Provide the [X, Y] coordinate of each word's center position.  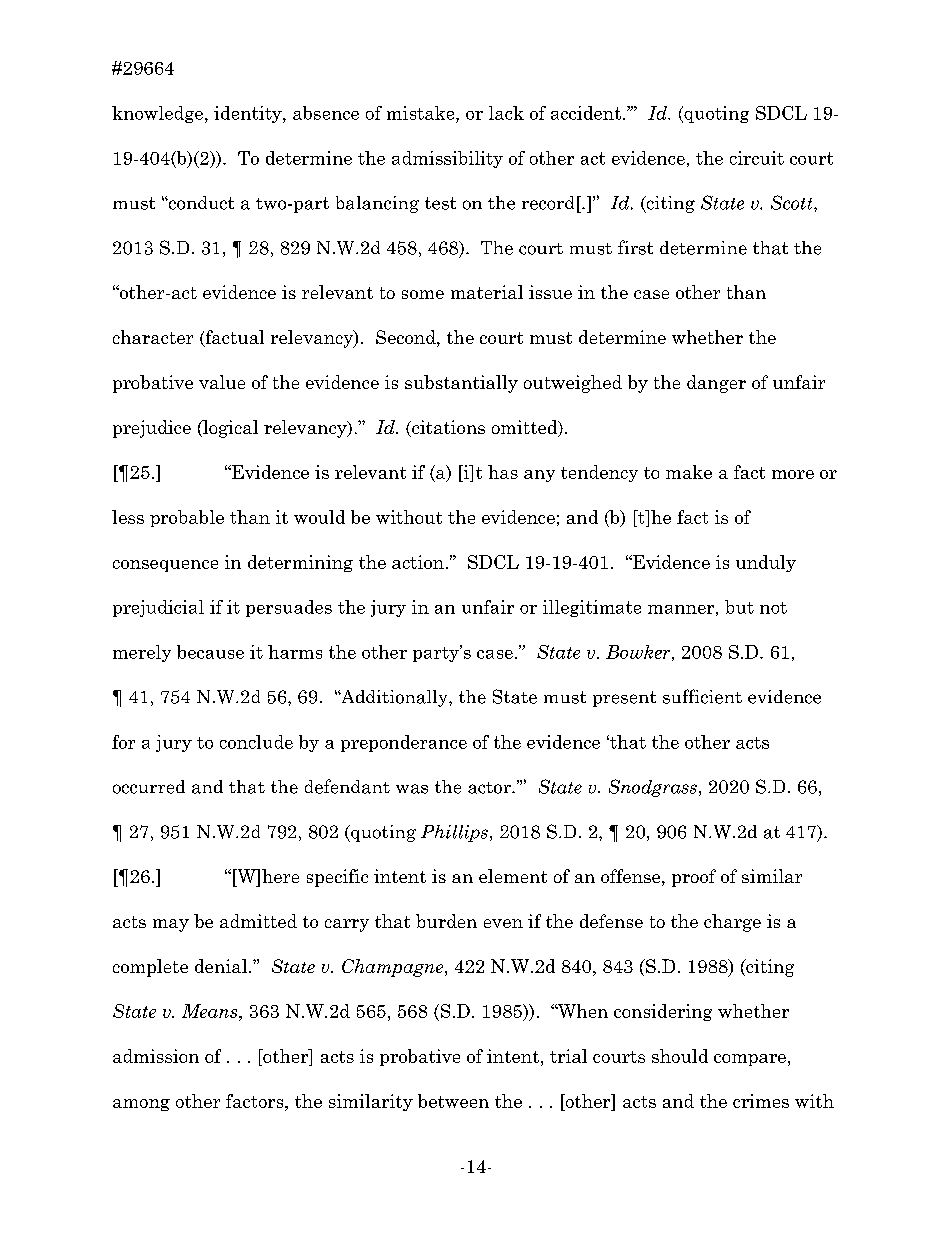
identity [249, 114]
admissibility [447, 159]
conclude [256, 742]
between [453, 1101]
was [412, 789]
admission [156, 1056]
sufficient [702, 696]
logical [229, 429]
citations [447, 428]
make [689, 472]
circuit [757, 158]
